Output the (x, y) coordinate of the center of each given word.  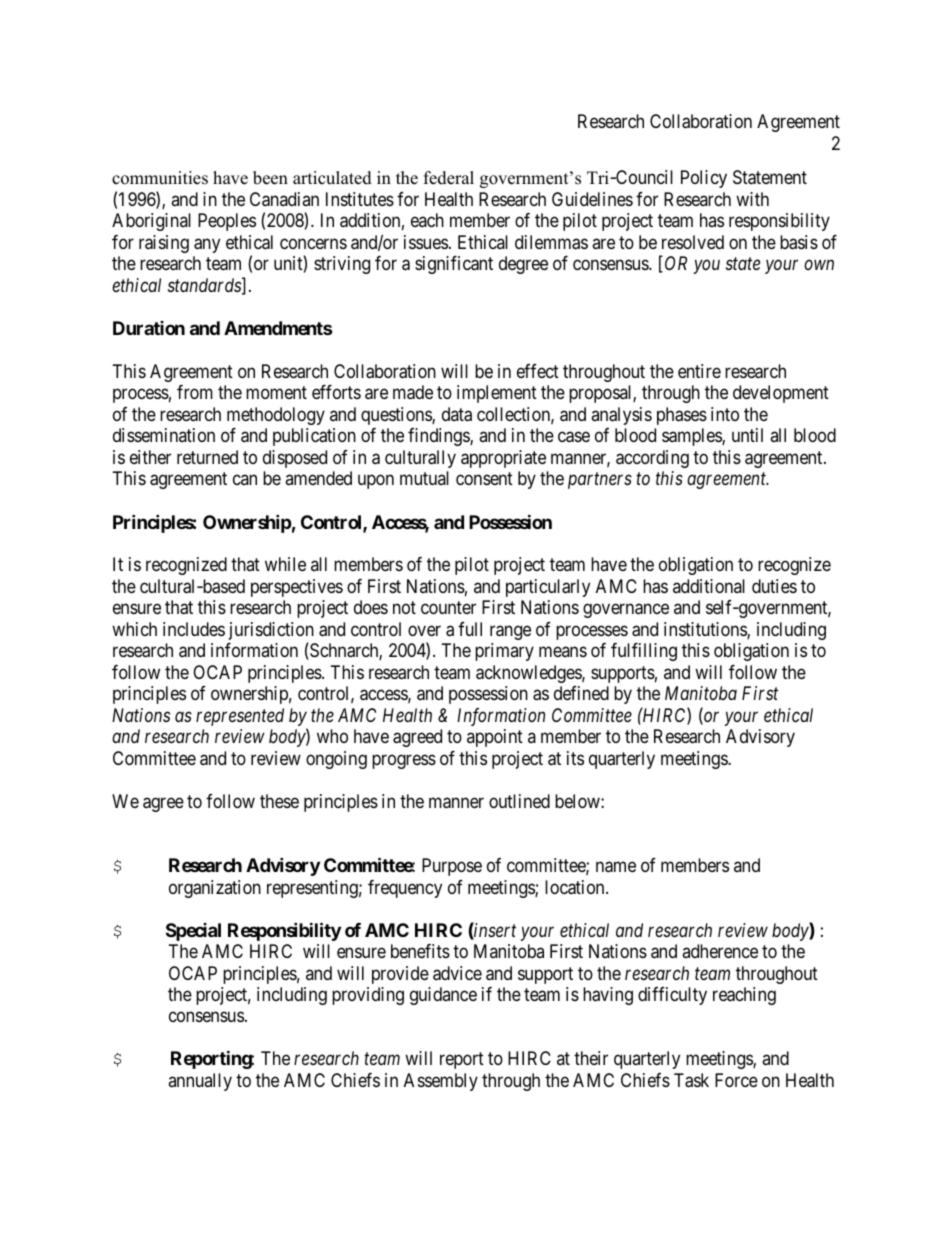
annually (200, 1082)
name (616, 867)
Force (736, 1080)
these (279, 801)
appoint (495, 738)
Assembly (441, 1082)
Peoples (227, 222)
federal (449, 178)
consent (484, 479)
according (652, 459)
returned (207, 457)
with (752, 199)
